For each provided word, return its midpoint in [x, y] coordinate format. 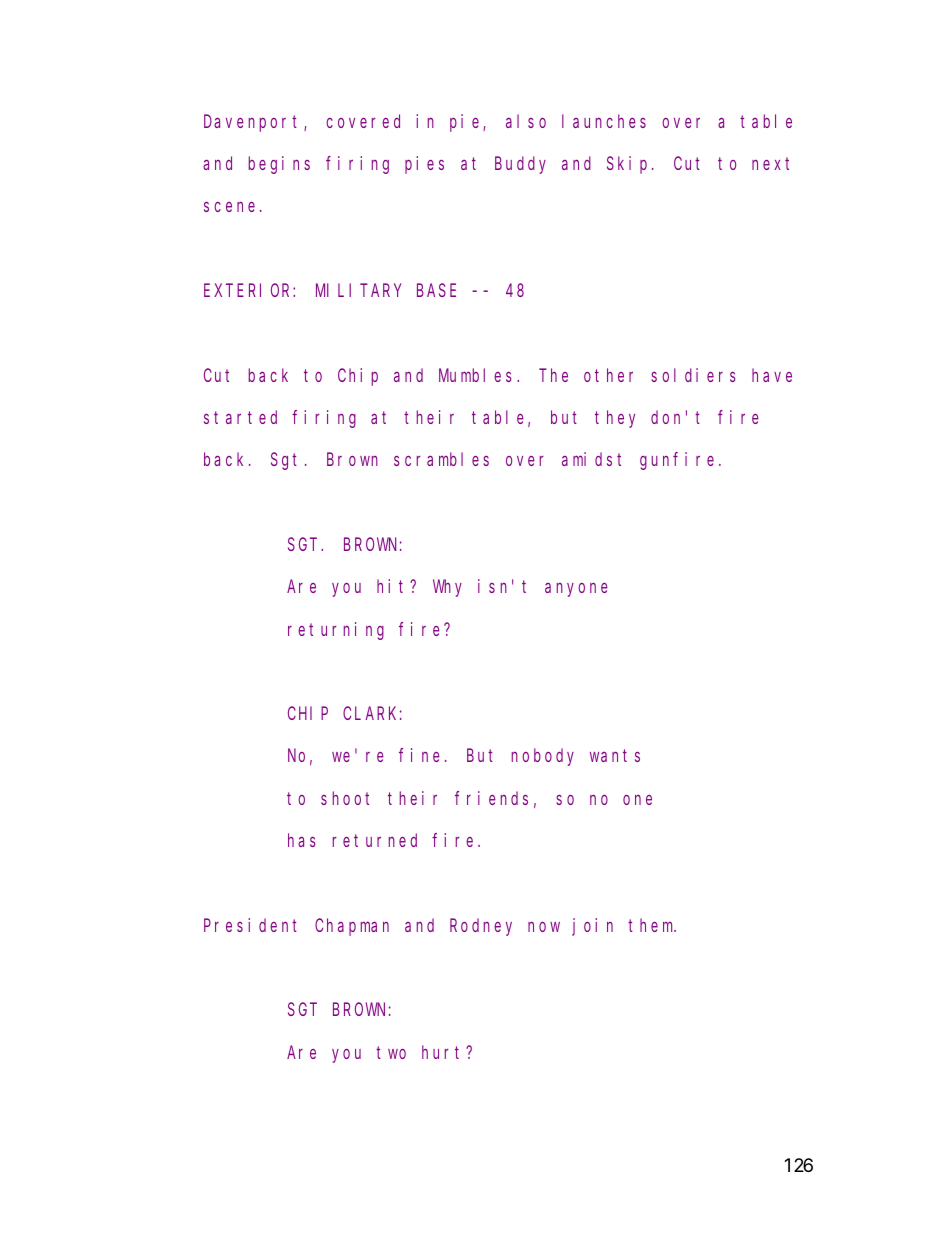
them [652, 925]
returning [336, 631]
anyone [576, 590]
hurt [444, 1052]
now [544, 927]
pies [424, 165]
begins [279, 165]
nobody [543, 757]
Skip [630, 165]
